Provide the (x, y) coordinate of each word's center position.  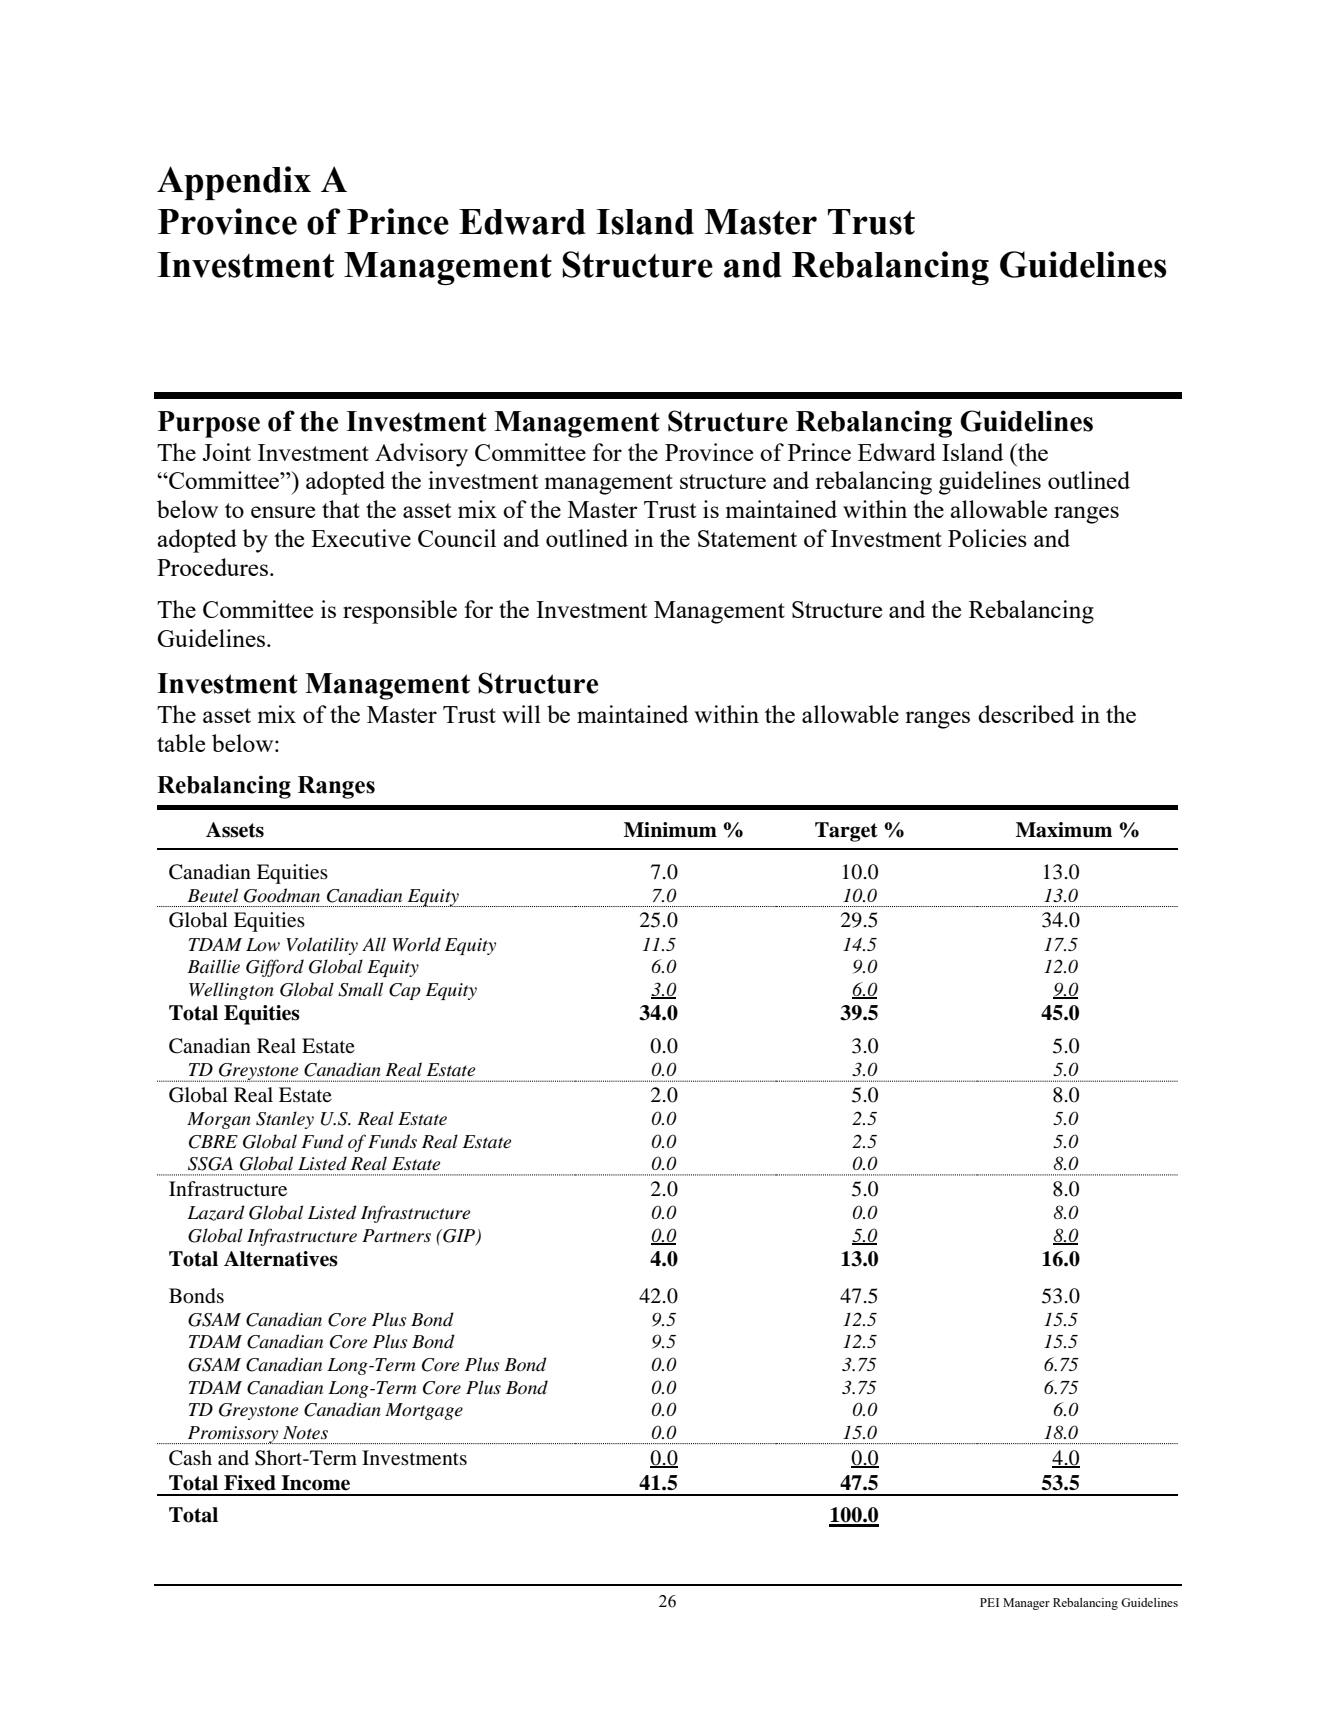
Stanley (285, 1120)
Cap (405, 991)
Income (315, 1483)
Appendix (234, 183)
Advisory (421, 455)
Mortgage (424, 1411)
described (1026, 714)
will (521, 714)
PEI (989, 1602)
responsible (400, 612)
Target (846, 832)
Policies (987, 538)
